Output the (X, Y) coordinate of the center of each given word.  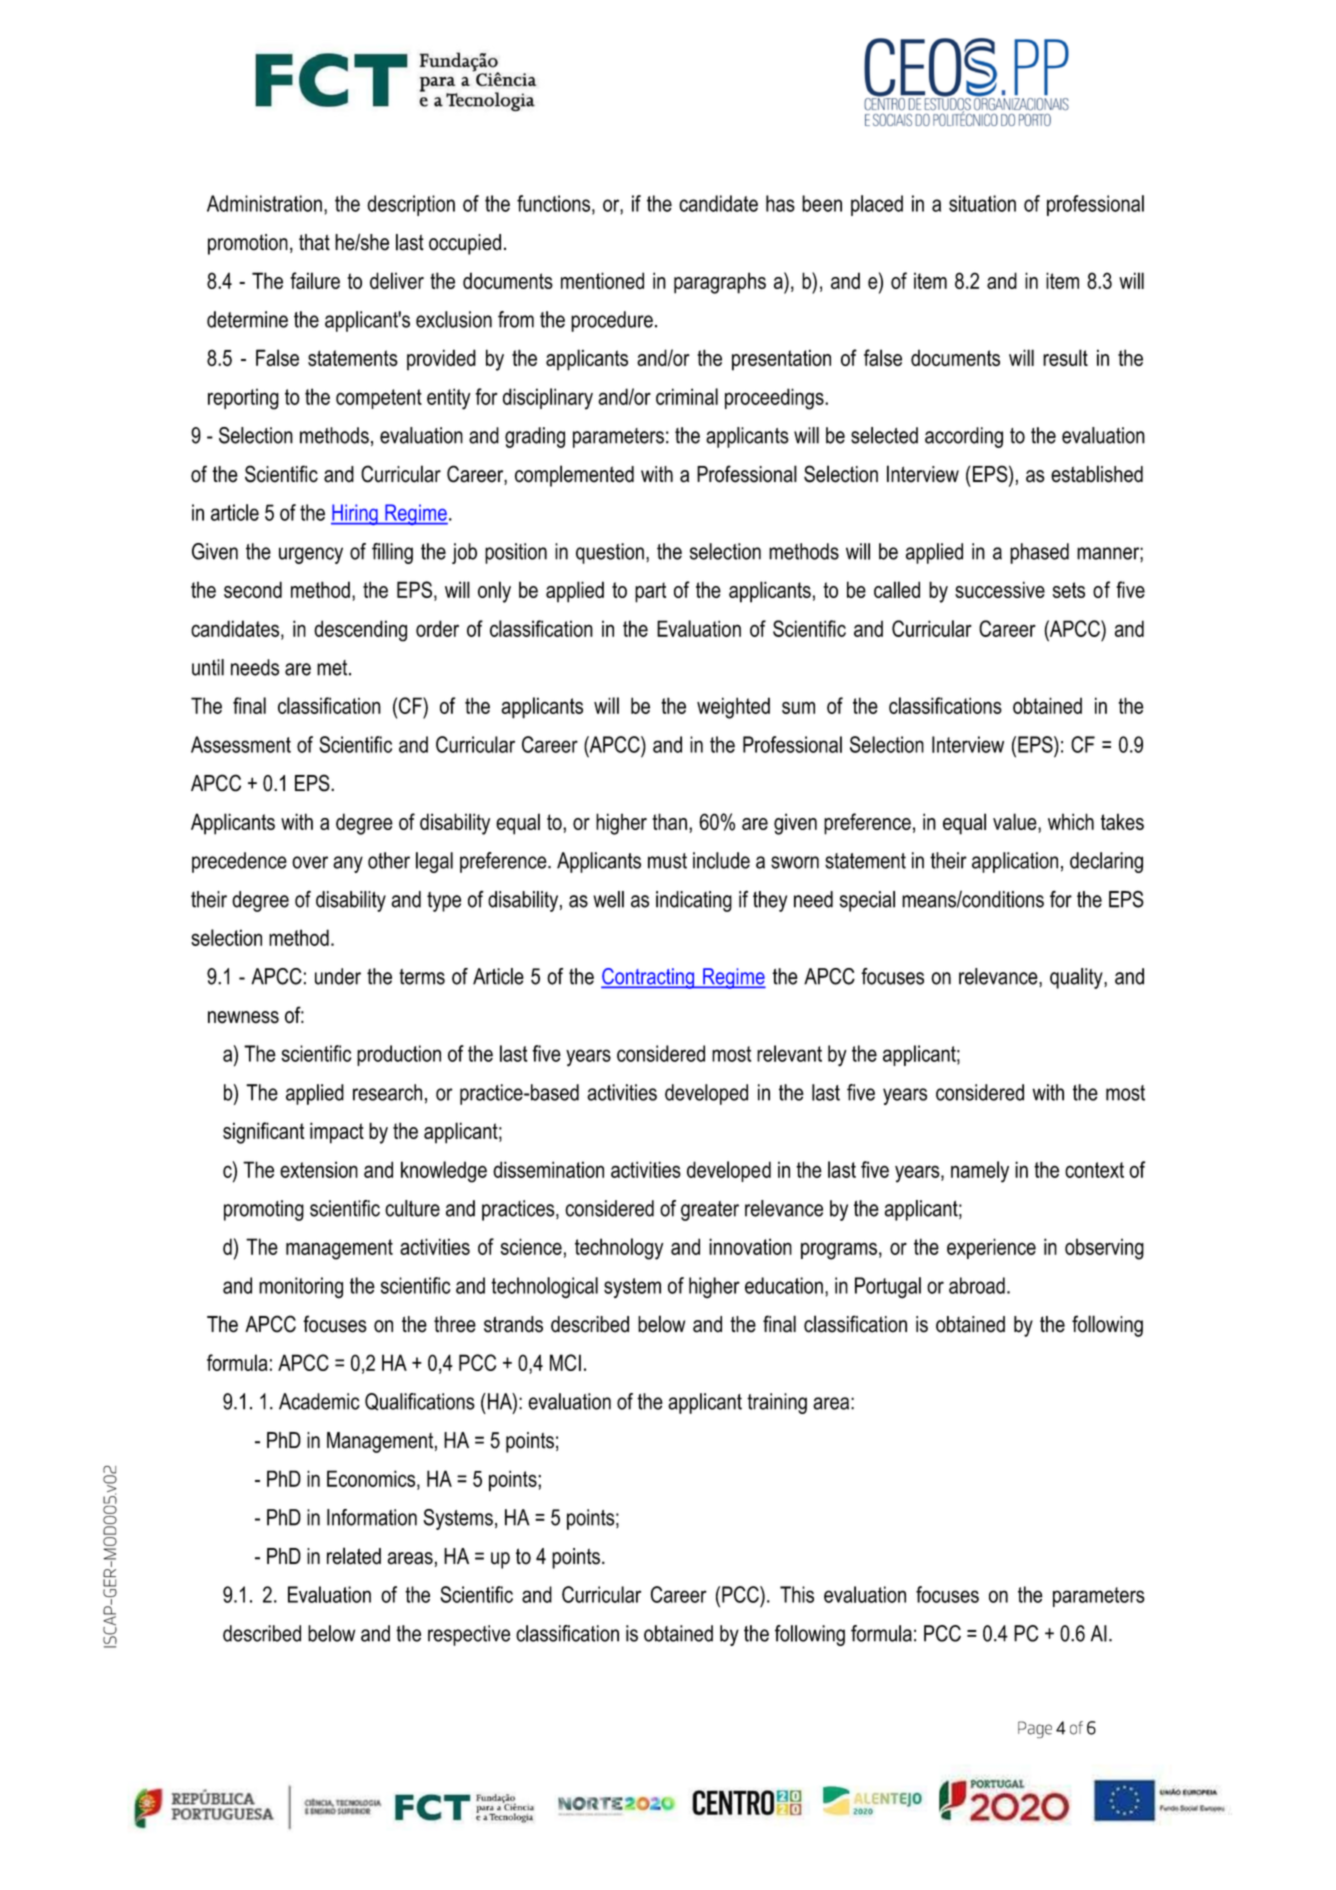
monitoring (301, 1288)
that (314, 242)
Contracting (649, 978)
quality (1077, 978)
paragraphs (720, 283)
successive (1000, 589)
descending (360, 631)
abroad (977, 1285)
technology (619, 1249)
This (797, 1594)
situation (982, 203)
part (650, 592)
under (338, 976)
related (354, 1556)
